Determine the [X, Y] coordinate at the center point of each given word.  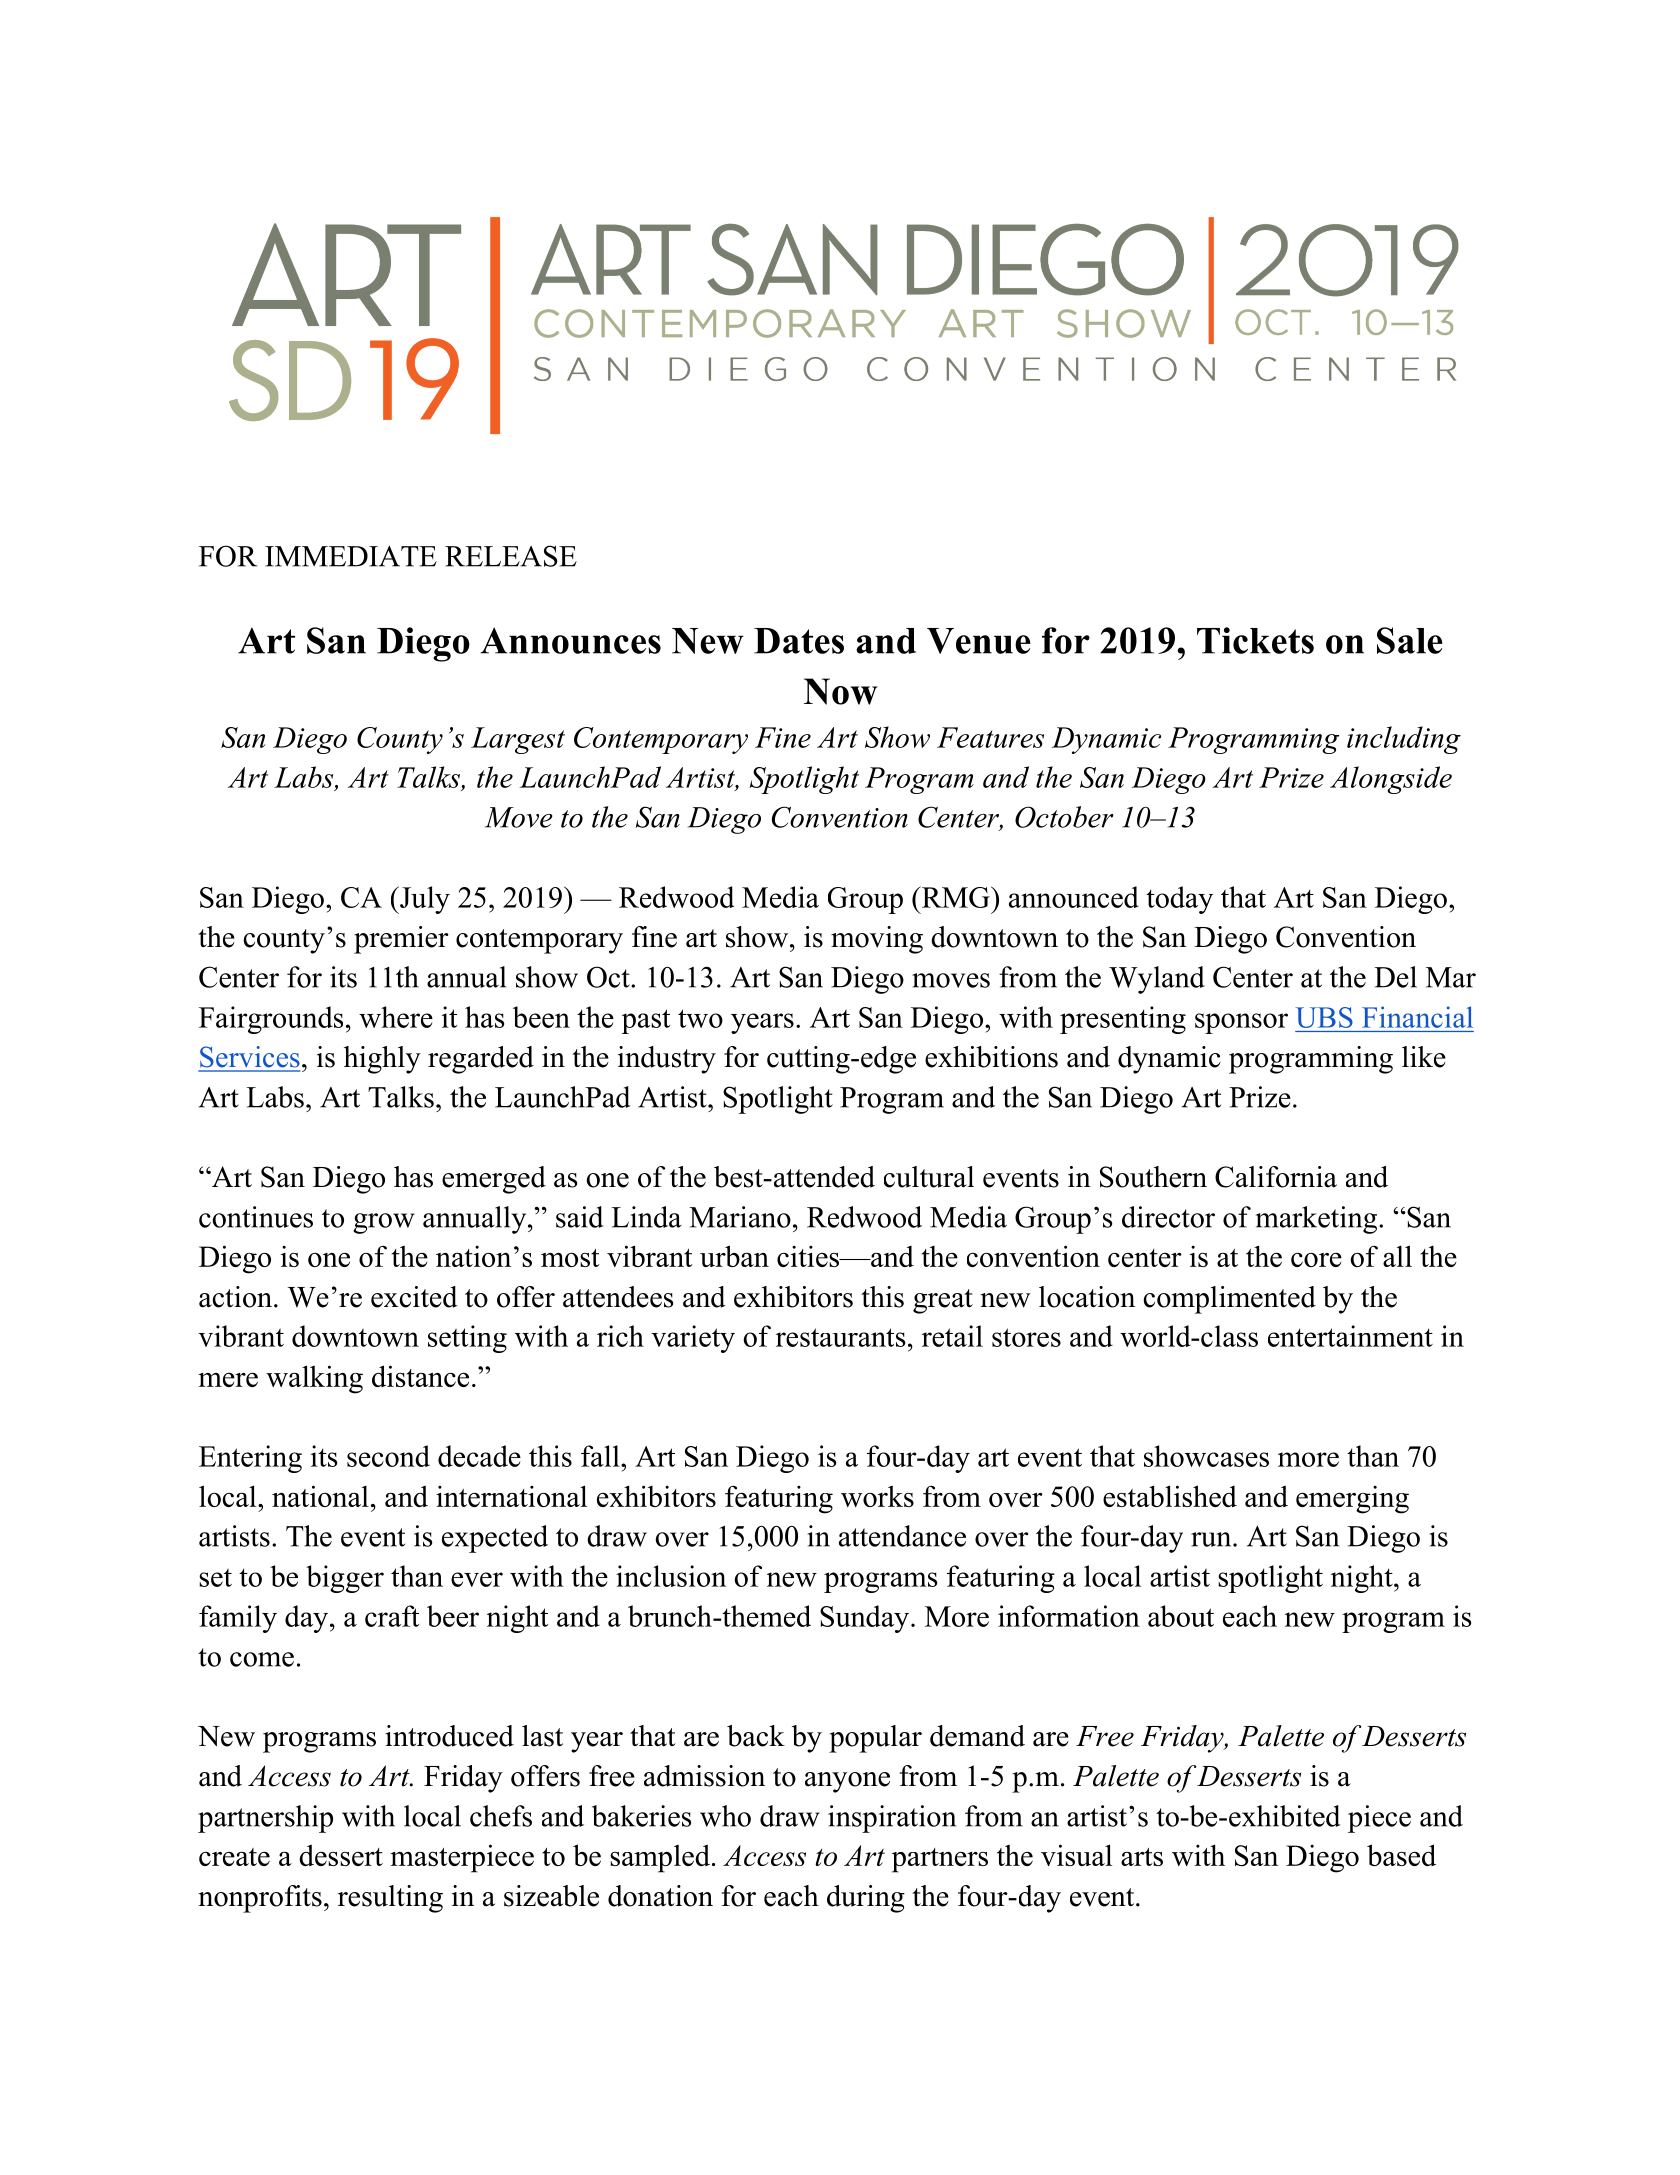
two [700, 1018]
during [866, 1899]
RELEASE [511, 556]
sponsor [1241, 1023]
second [388, 1456]
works [877, 1496]
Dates [799, 641]
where [396, 1017]
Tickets [1255, 640]
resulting [390, 1899]
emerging [1352, 1499]
